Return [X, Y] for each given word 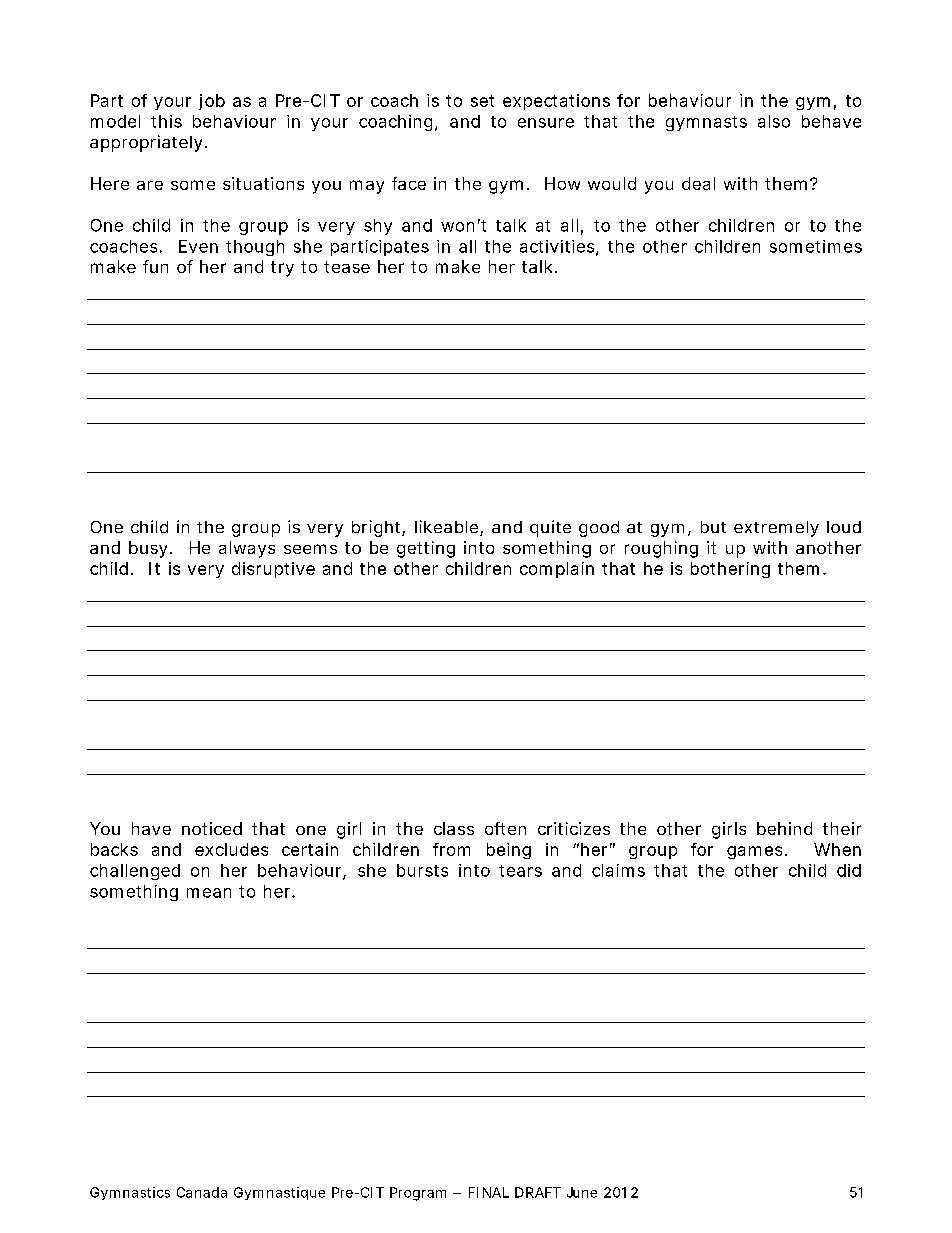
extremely [776, 529]
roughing [661, 549]
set [482, 101]
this [166, 121]
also [774, 121]
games [754, 852]
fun [155, 266]
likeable [446, 526]
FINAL [489, 1192]
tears [520, 871]
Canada [202, 1192]
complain [557, 570]
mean [209, 893]
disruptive [273, 570]
